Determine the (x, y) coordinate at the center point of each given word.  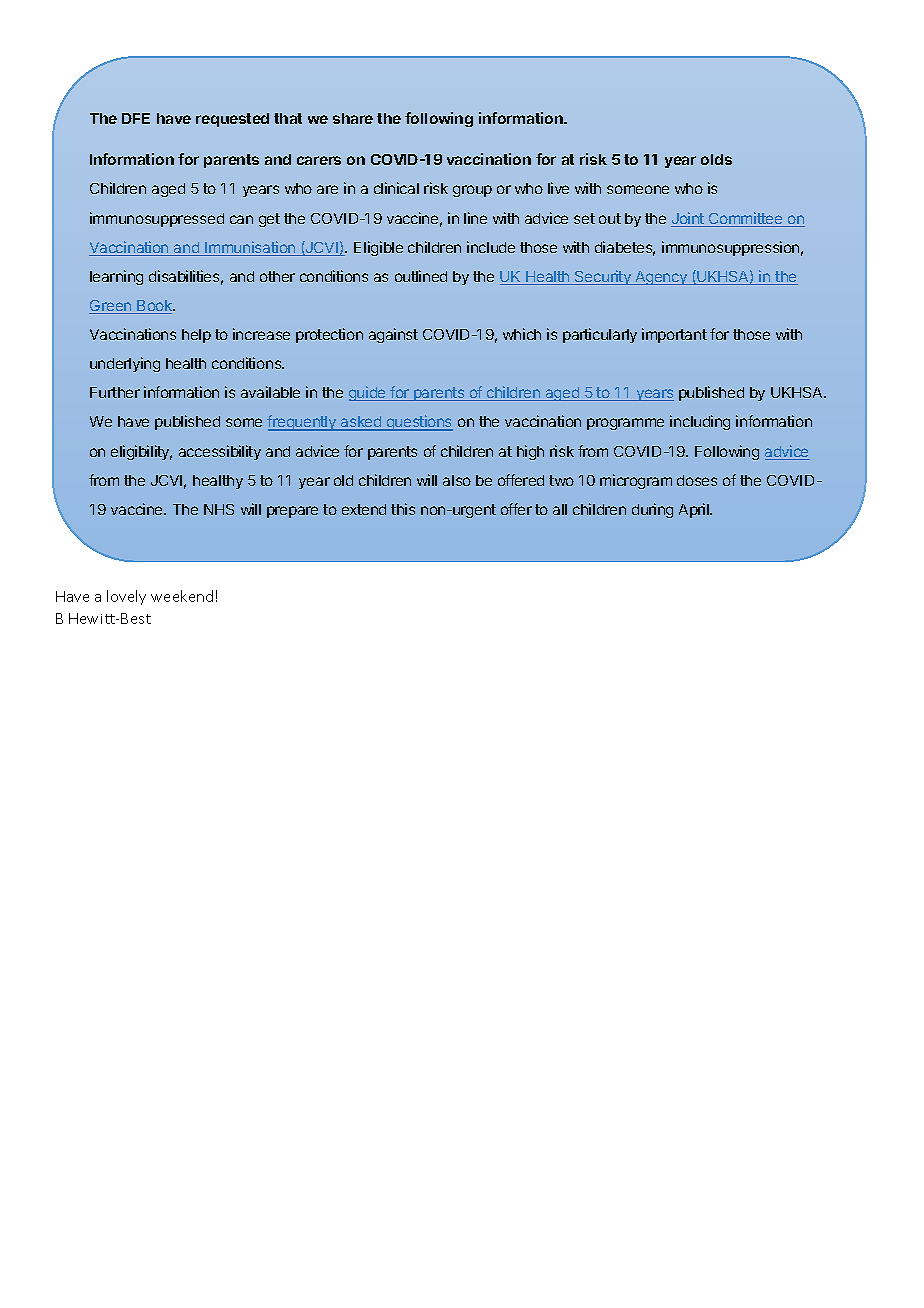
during (652, 510)
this (403, 509)
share (353, 118)
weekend (182, 596)
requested (232, 120)
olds (716, 159)
